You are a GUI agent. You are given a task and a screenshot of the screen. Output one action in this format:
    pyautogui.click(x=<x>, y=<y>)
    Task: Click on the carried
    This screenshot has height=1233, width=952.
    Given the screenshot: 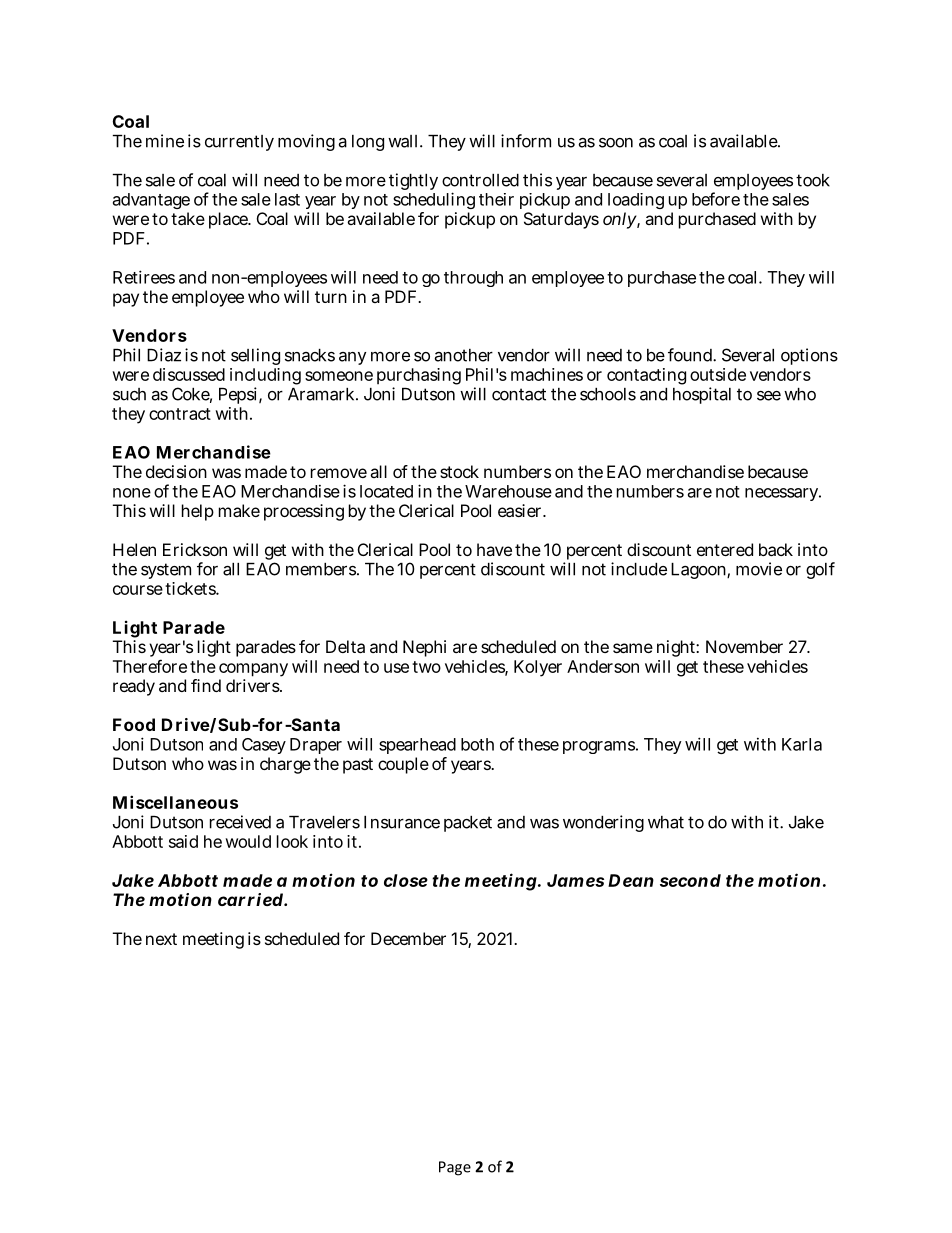 What is the action you would take?
    pyautogui.click(x=251, y=899)
